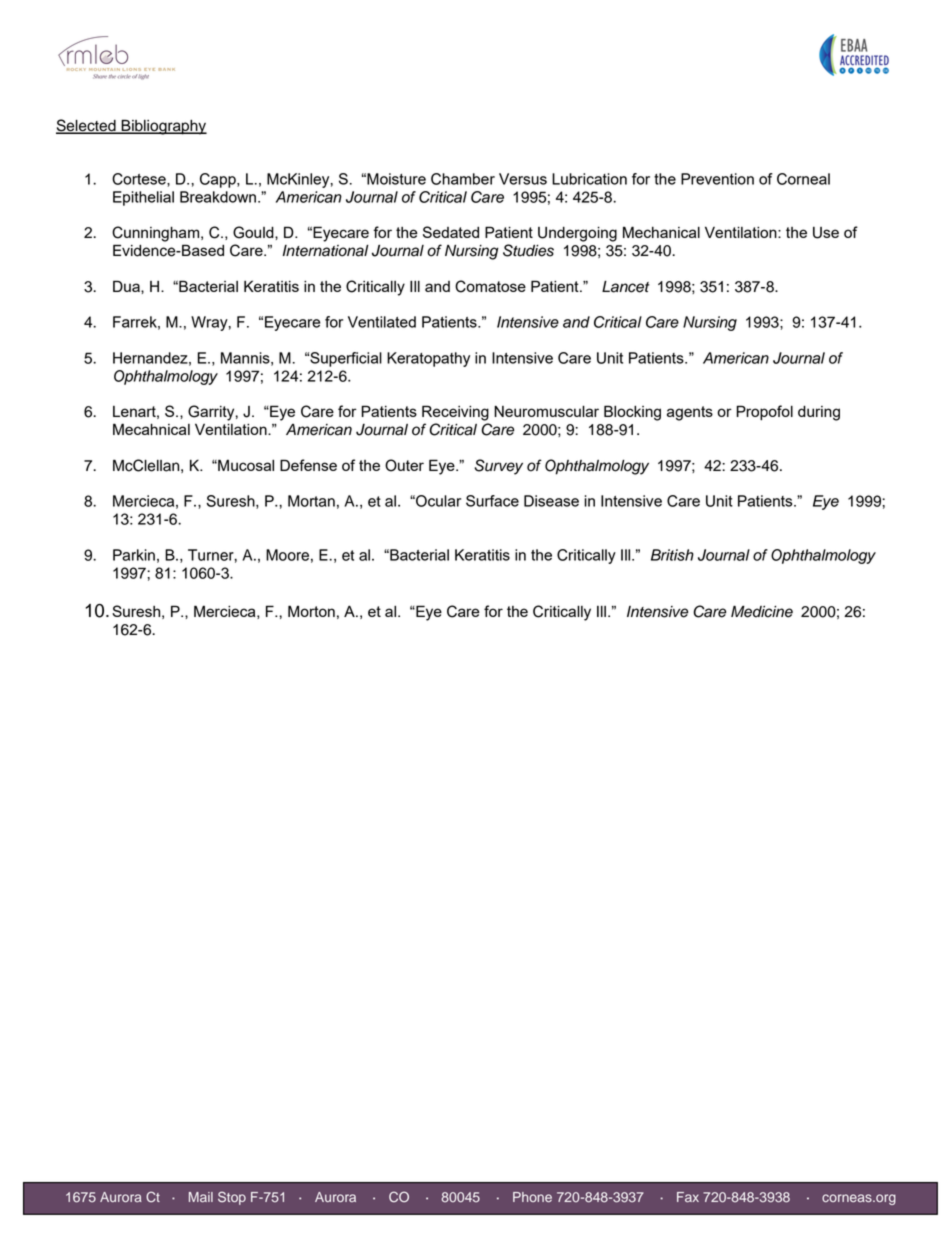 This image has height=1233, width=952. What do you see at coordinates (308, 465) in the image?
I see `Defense` at bounding box center [308, 465].
